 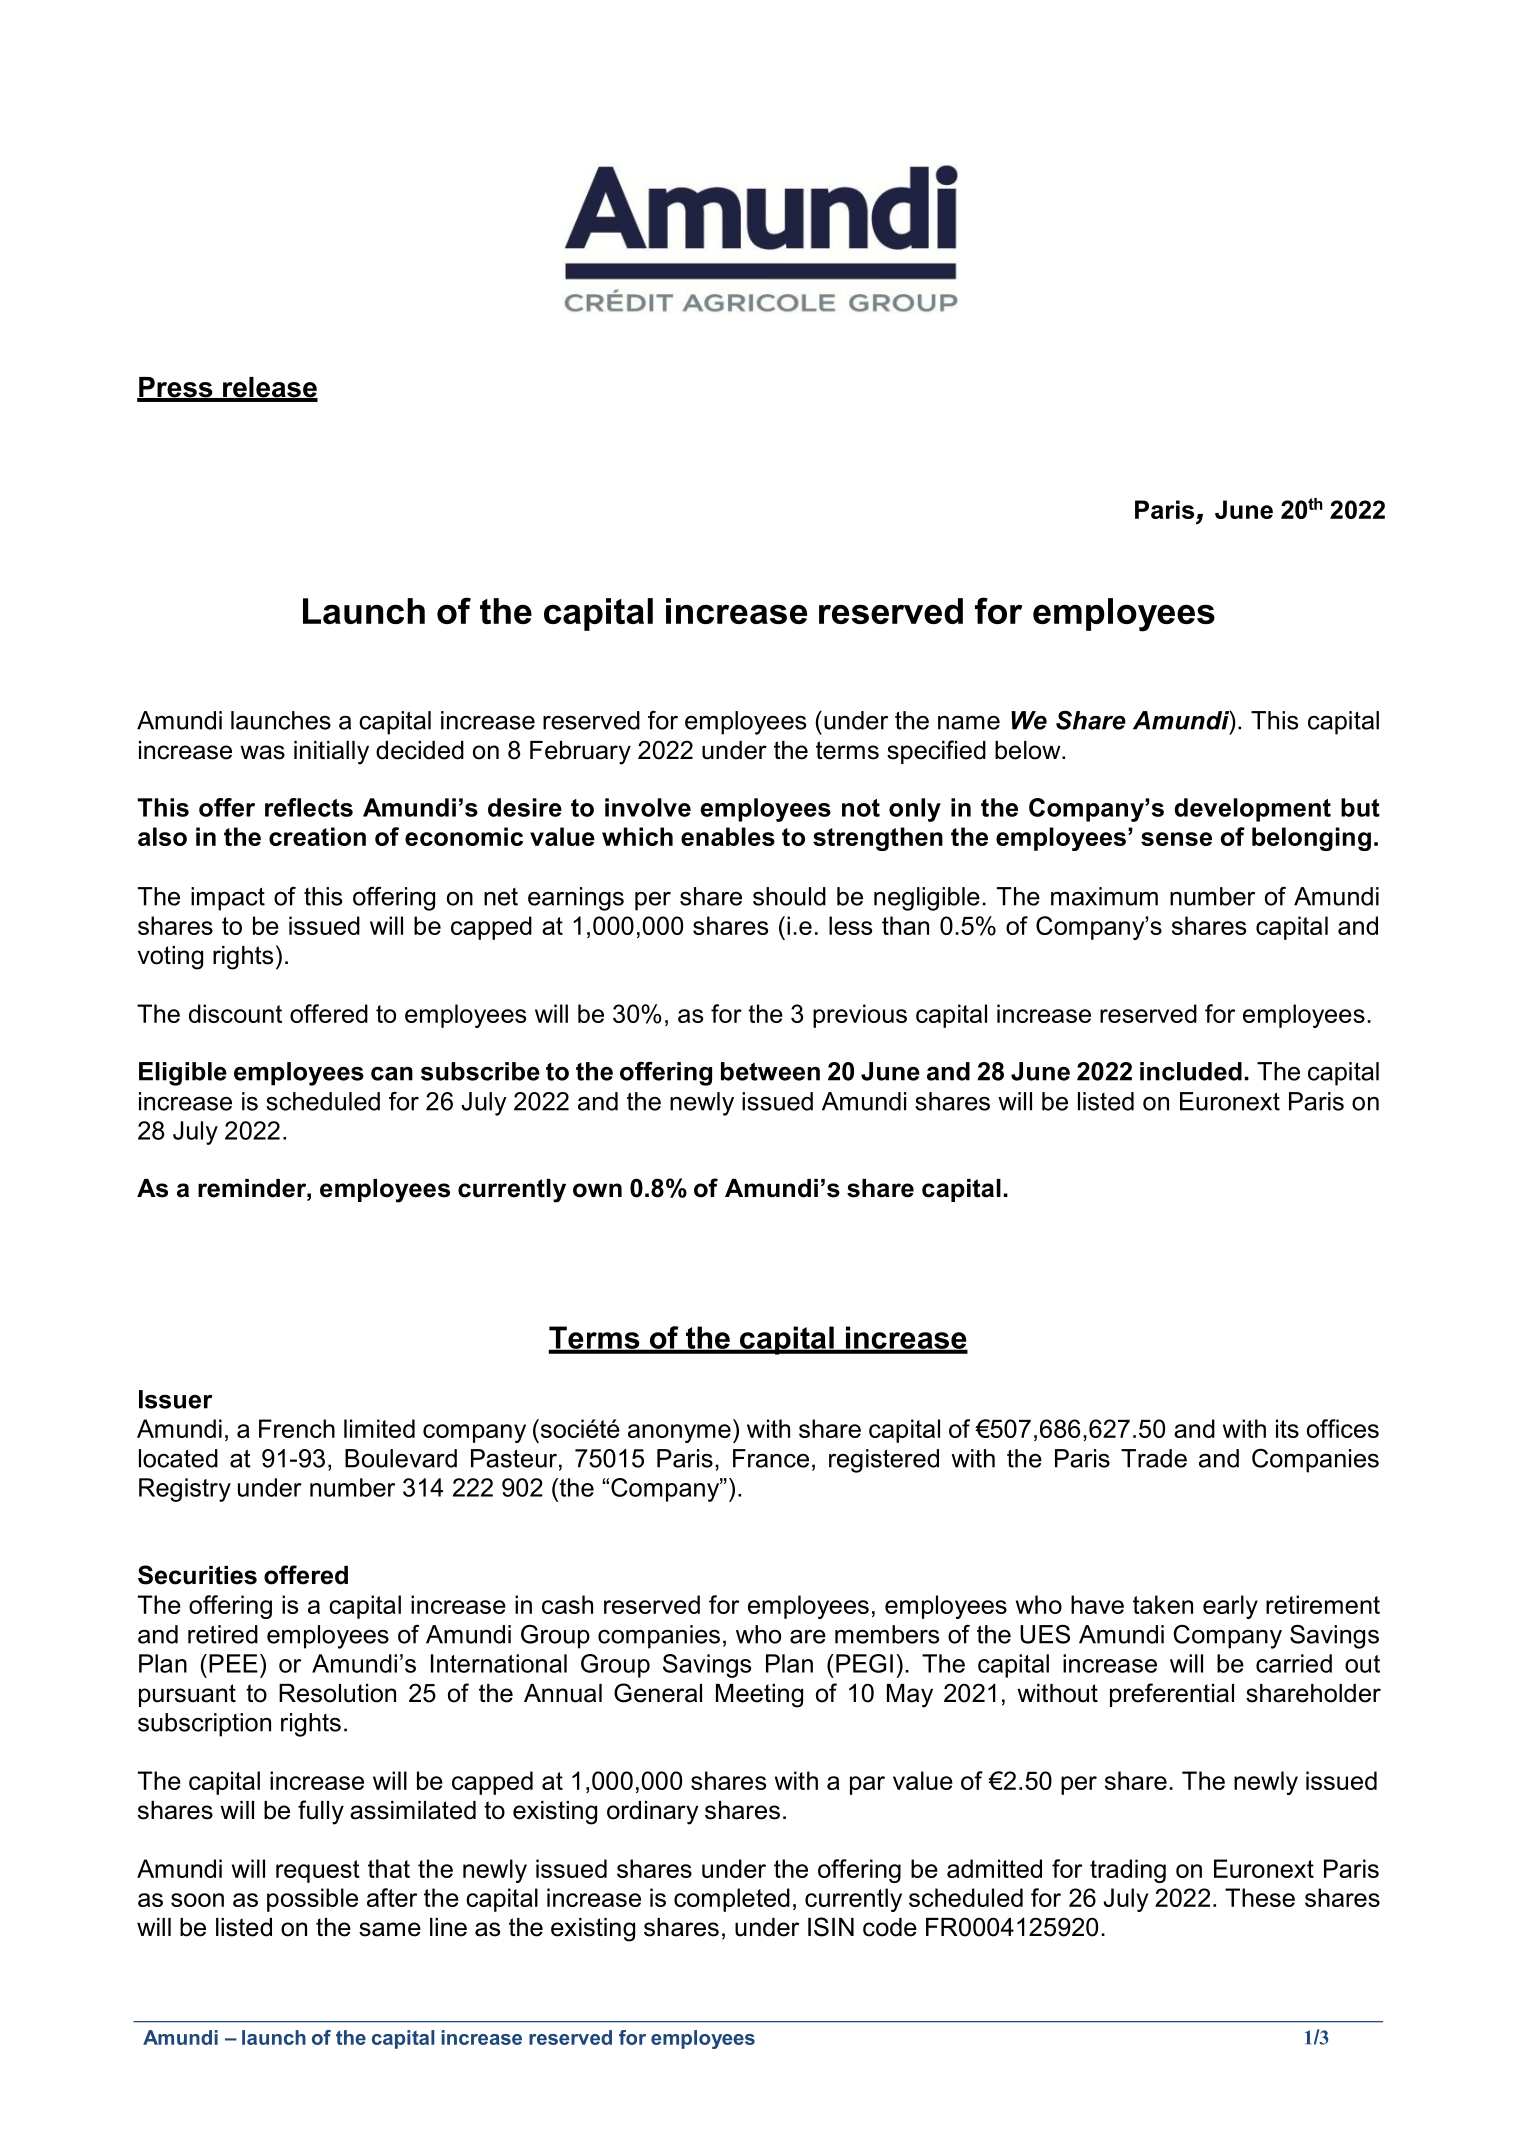 What do you see at coordinates (1253, 810) in the image?
I see `development` at bounding box center [1253, 810].
